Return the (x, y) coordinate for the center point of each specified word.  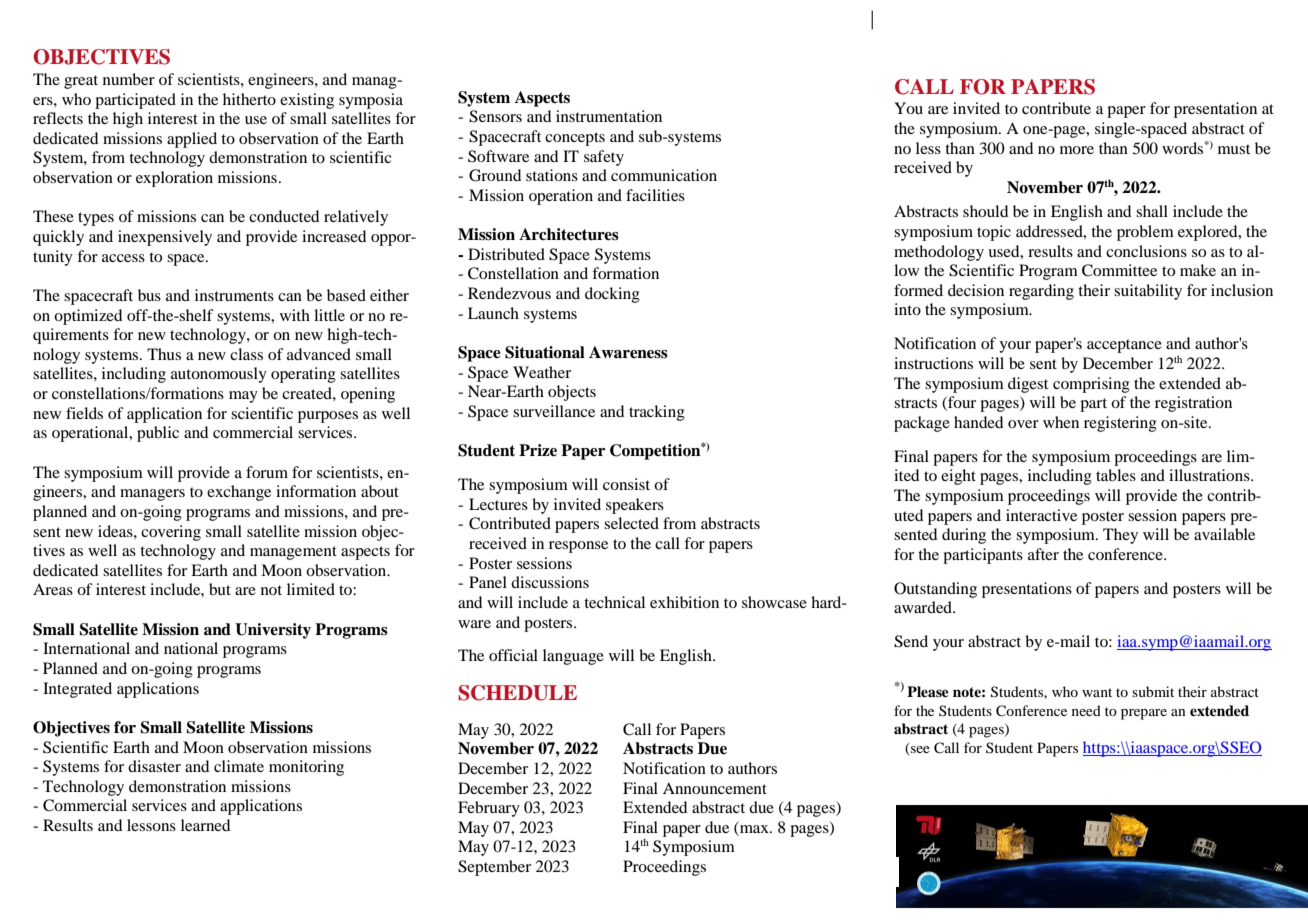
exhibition (684, 602)
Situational (545, 352)
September (494, 868)
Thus (164, 354)
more (1077, 150)
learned (205, 825)
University (273, 631)
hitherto (249, 99)
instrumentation (609, 116)
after (1043, 554)
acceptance (1124, 346)
